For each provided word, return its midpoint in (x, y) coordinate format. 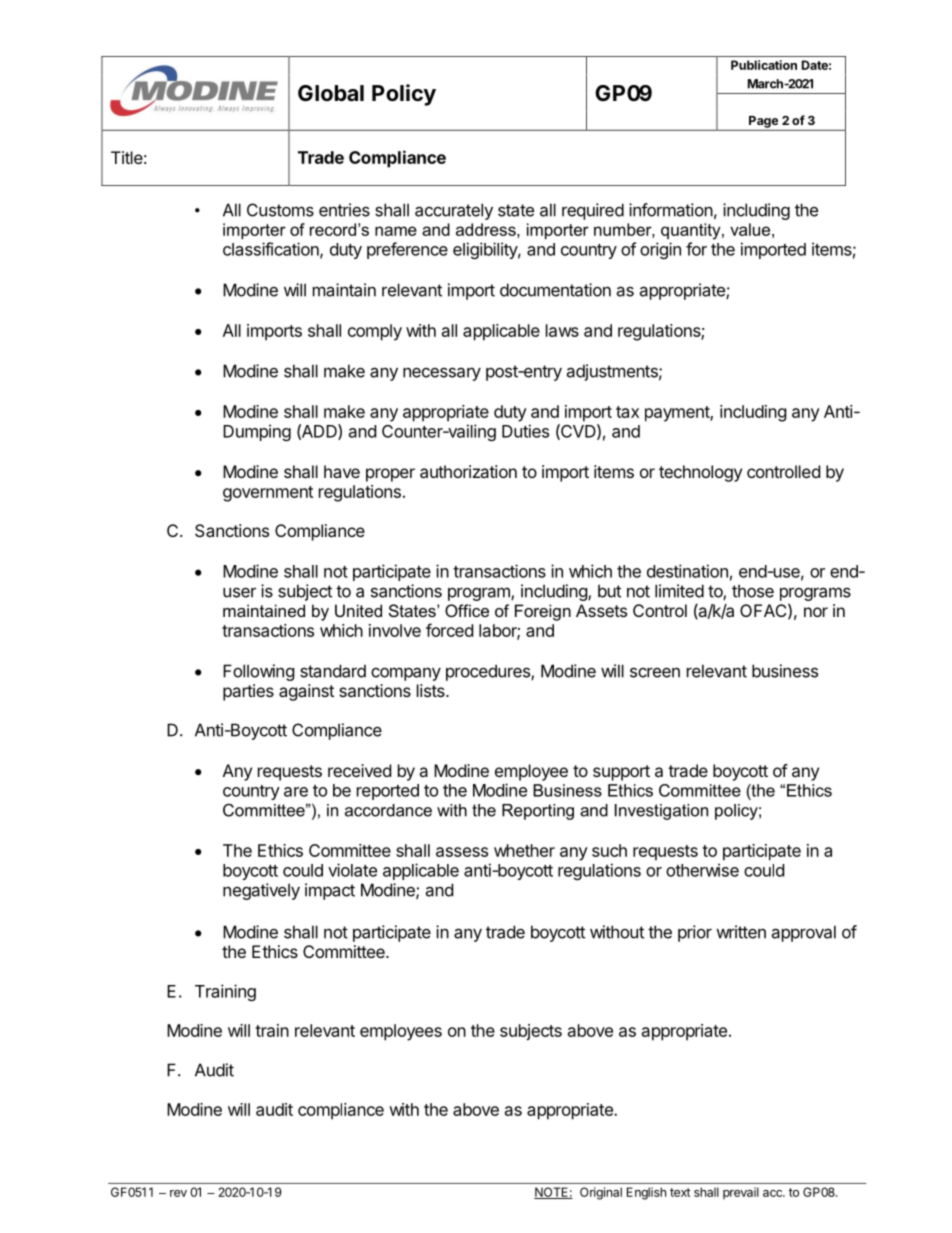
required (593, 211)
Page (763, 122)
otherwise (702, 870)
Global (331, 93)
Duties (525, 431)
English (646, 1193)
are (296, 792)
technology (700, 473)
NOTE (552, 1193)
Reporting (538, 812)
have (342, 471)
